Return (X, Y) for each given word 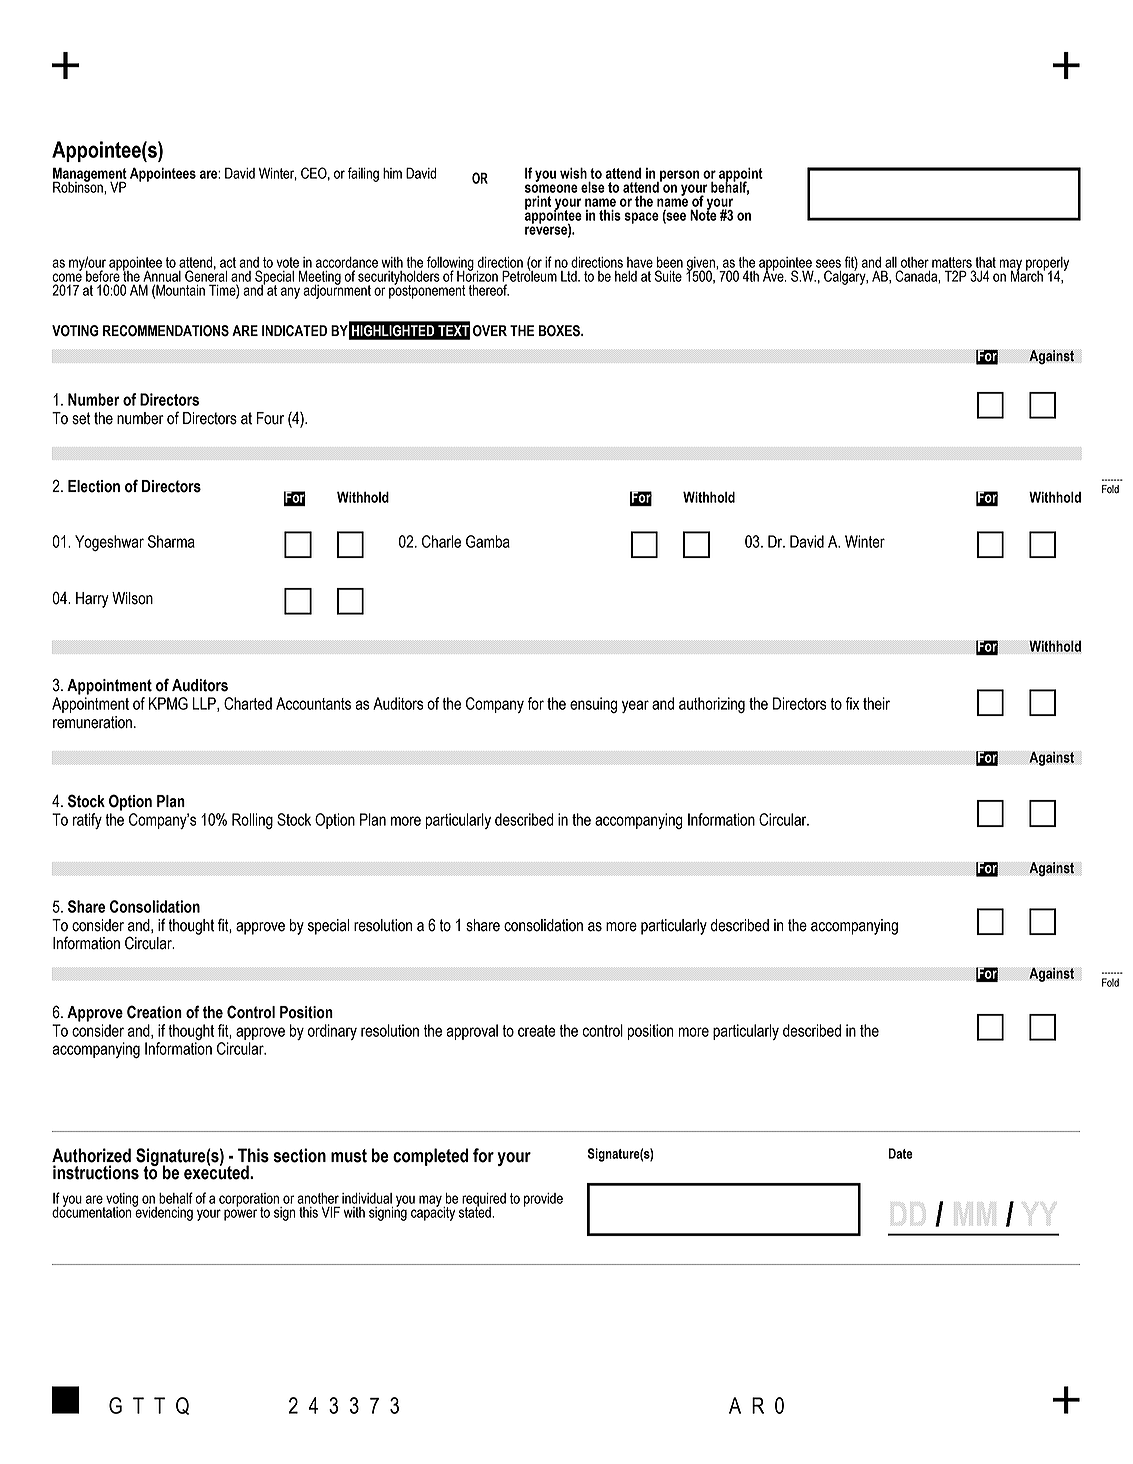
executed (217, 1171)
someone (551, 188)
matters (952, 262)
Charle (441, 541)
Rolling (252, 821)
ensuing (593, 705)
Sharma (171, 541)
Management (90, 175)
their (876, 703)
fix (852, 703)
